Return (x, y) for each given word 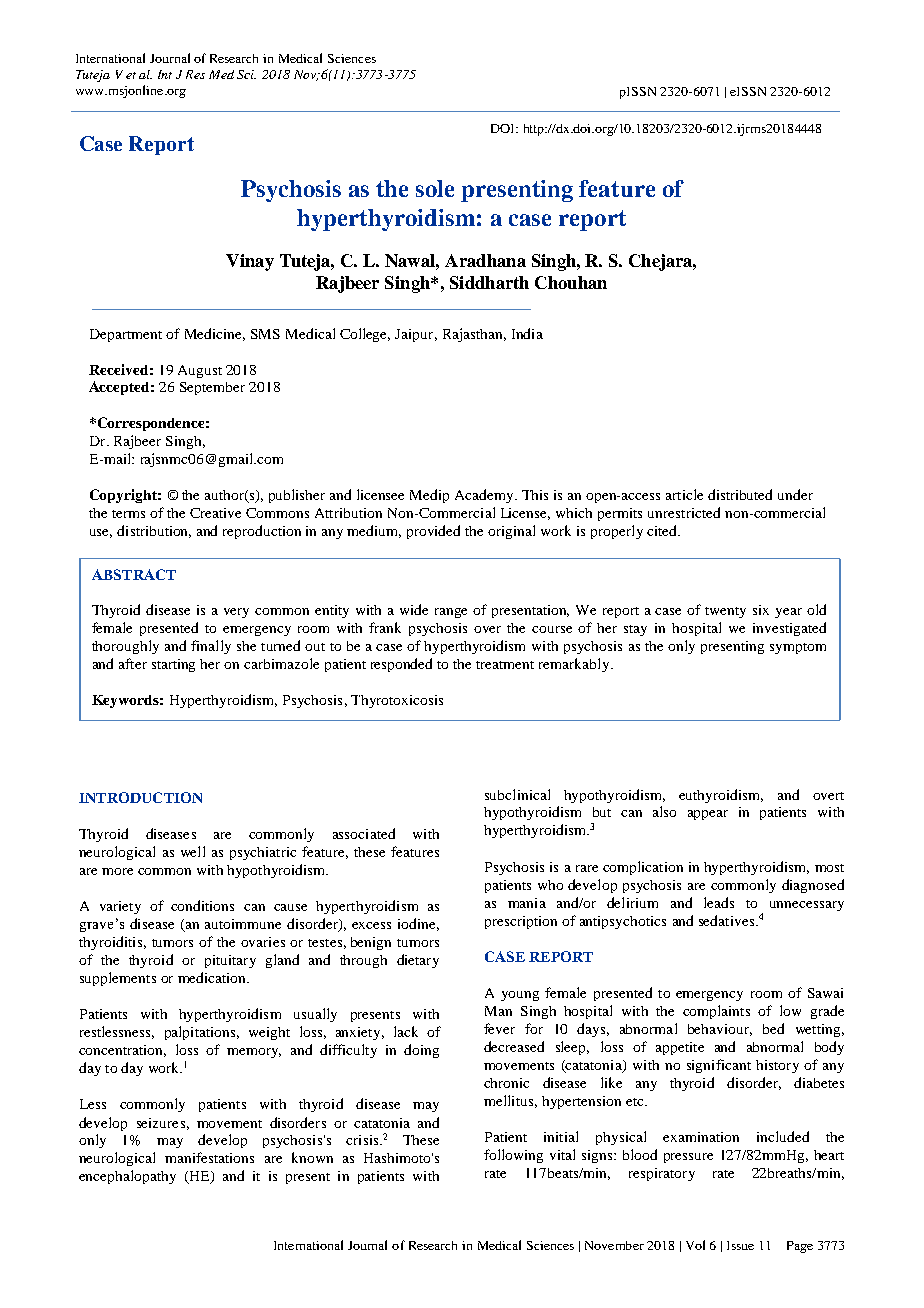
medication (213, 977)
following (513, 1156)
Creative (215, 513)
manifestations (209, 1157)
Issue (740, 1245)
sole (435, 188)
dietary (418, 961)
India (527, 333)
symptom (798, 648)
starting (173, 665)
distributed (740, 494)
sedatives (726, 920)
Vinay (250, 262)
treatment (505, 665)
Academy (485, 496)
